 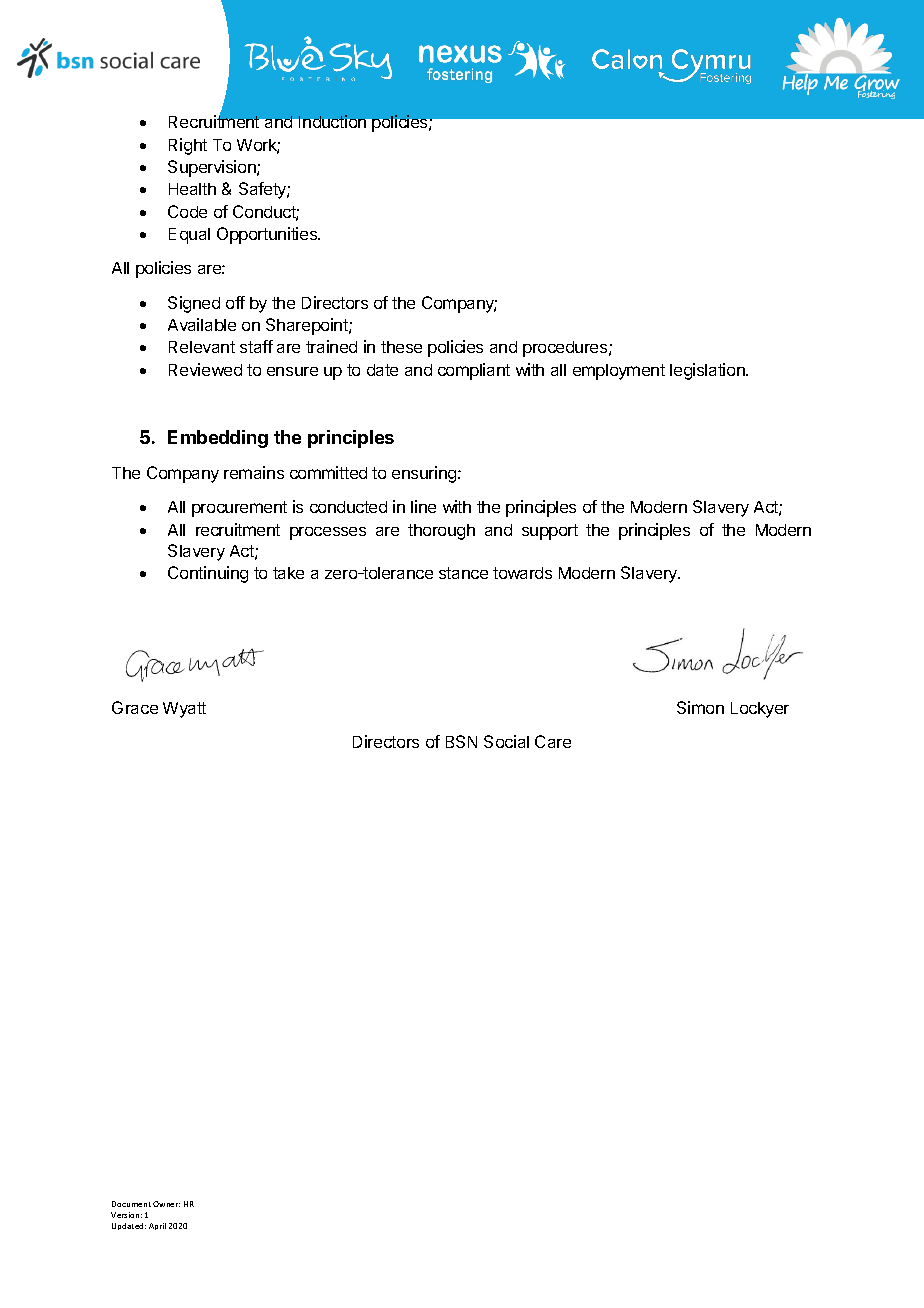 What do you see at coordinates (184, 710) in the screenshot?
I see `Wyatt` at bounding box center [184, 710].
